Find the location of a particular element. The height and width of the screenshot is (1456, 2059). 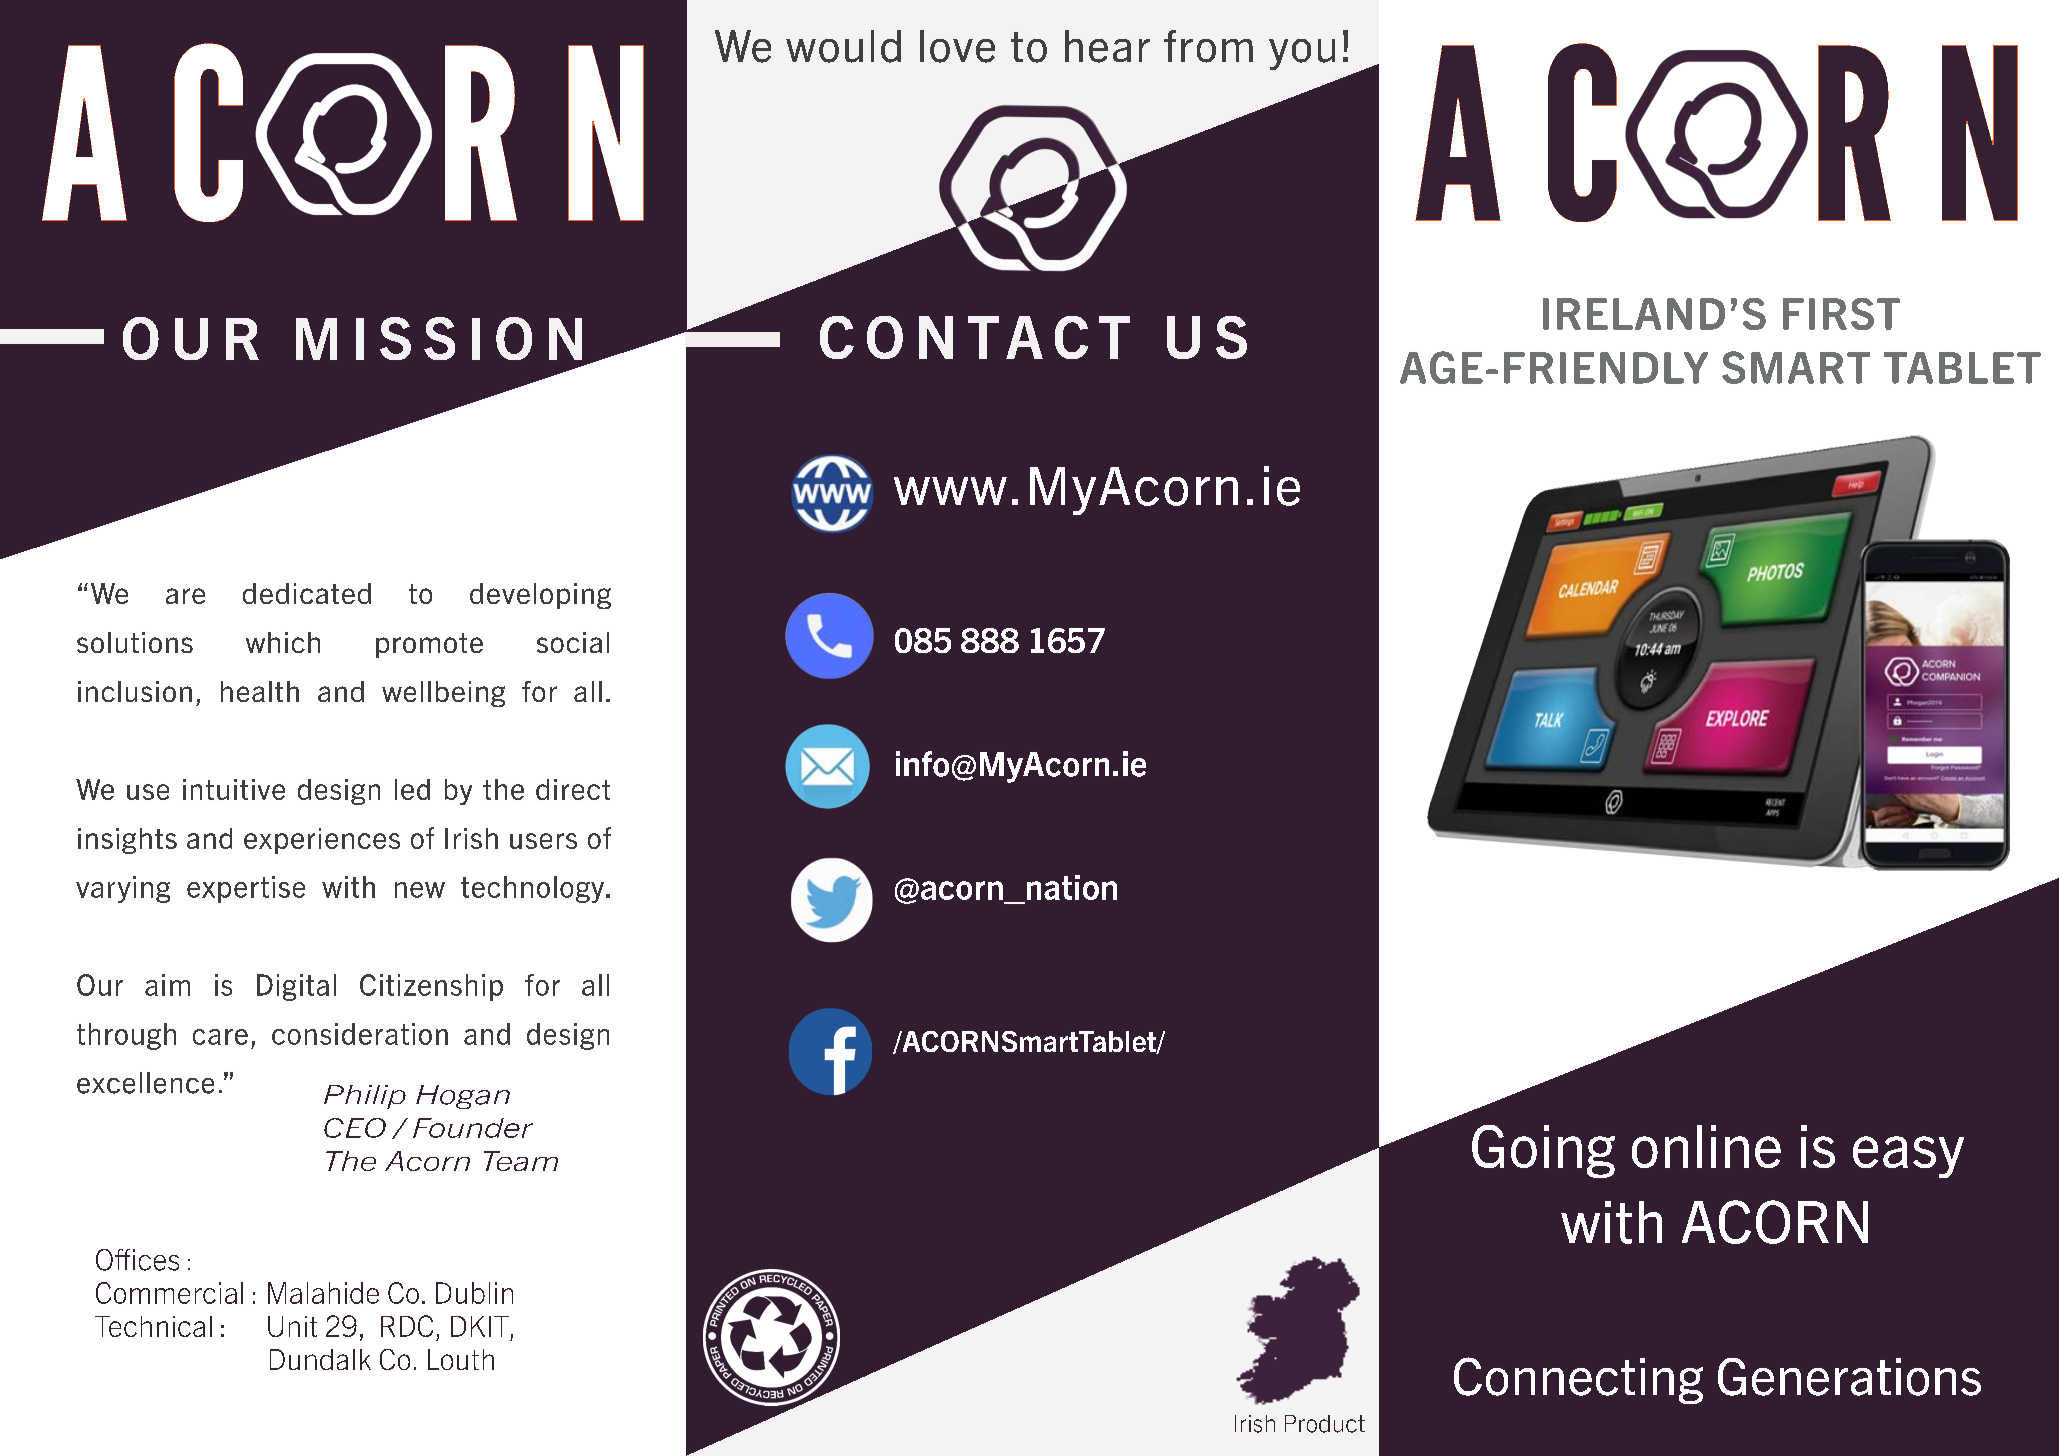

love is located at coordinates (957, 46).
